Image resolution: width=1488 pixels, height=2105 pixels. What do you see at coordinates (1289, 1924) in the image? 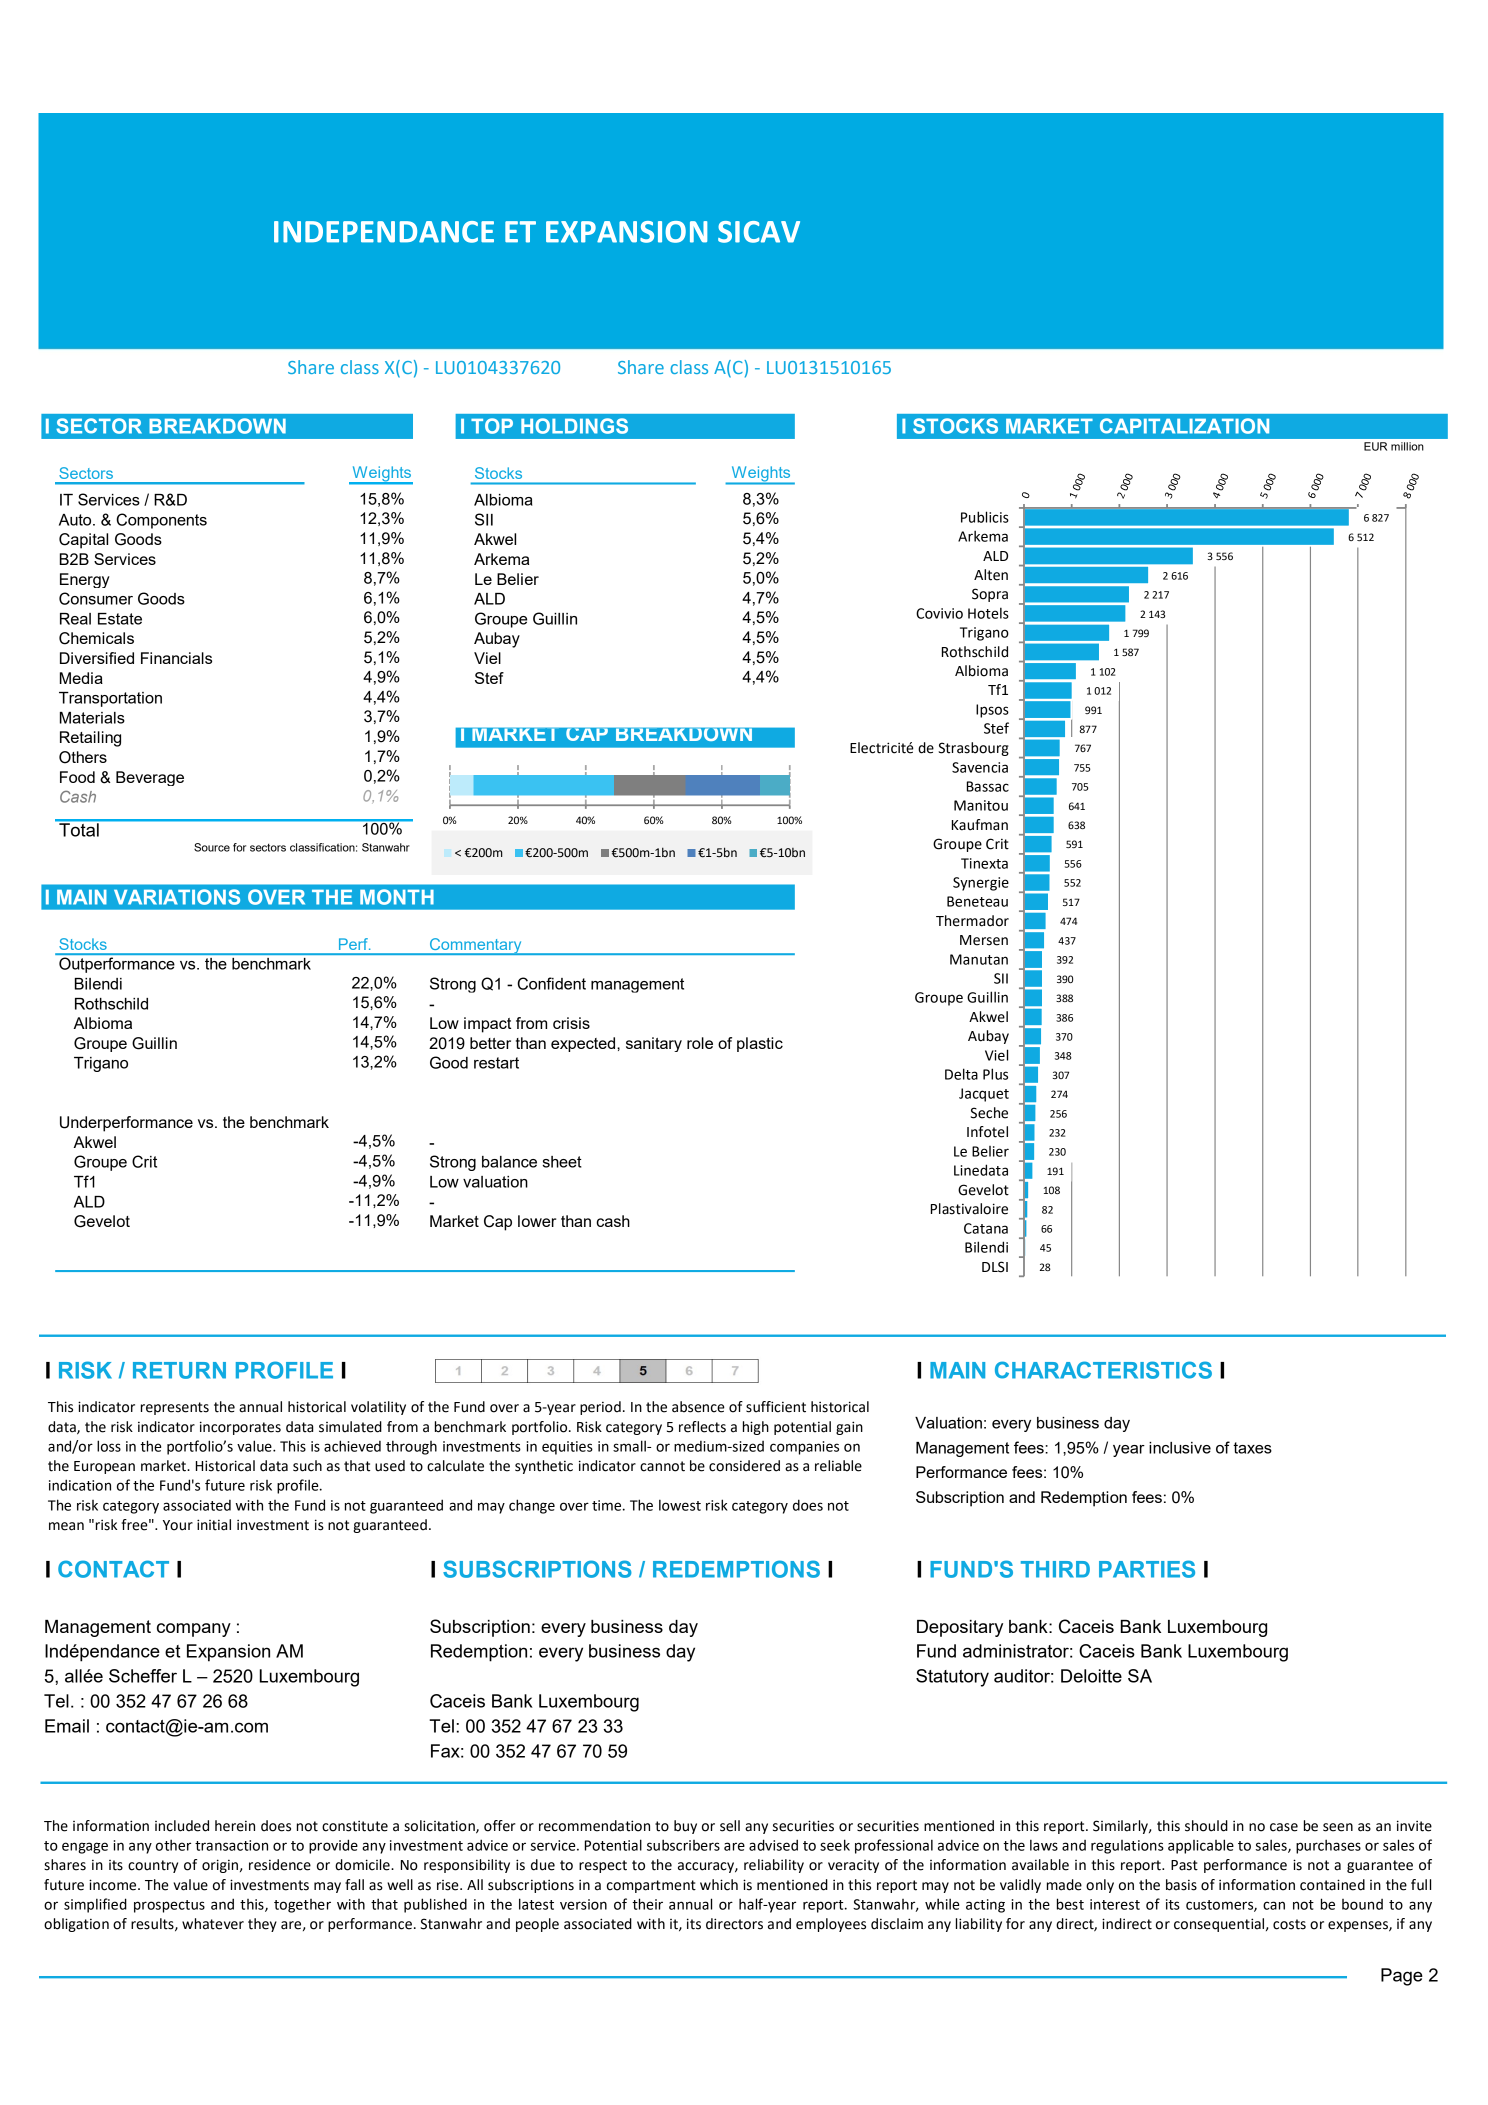
I see `costs` at bounding box center [1289, 1924].
